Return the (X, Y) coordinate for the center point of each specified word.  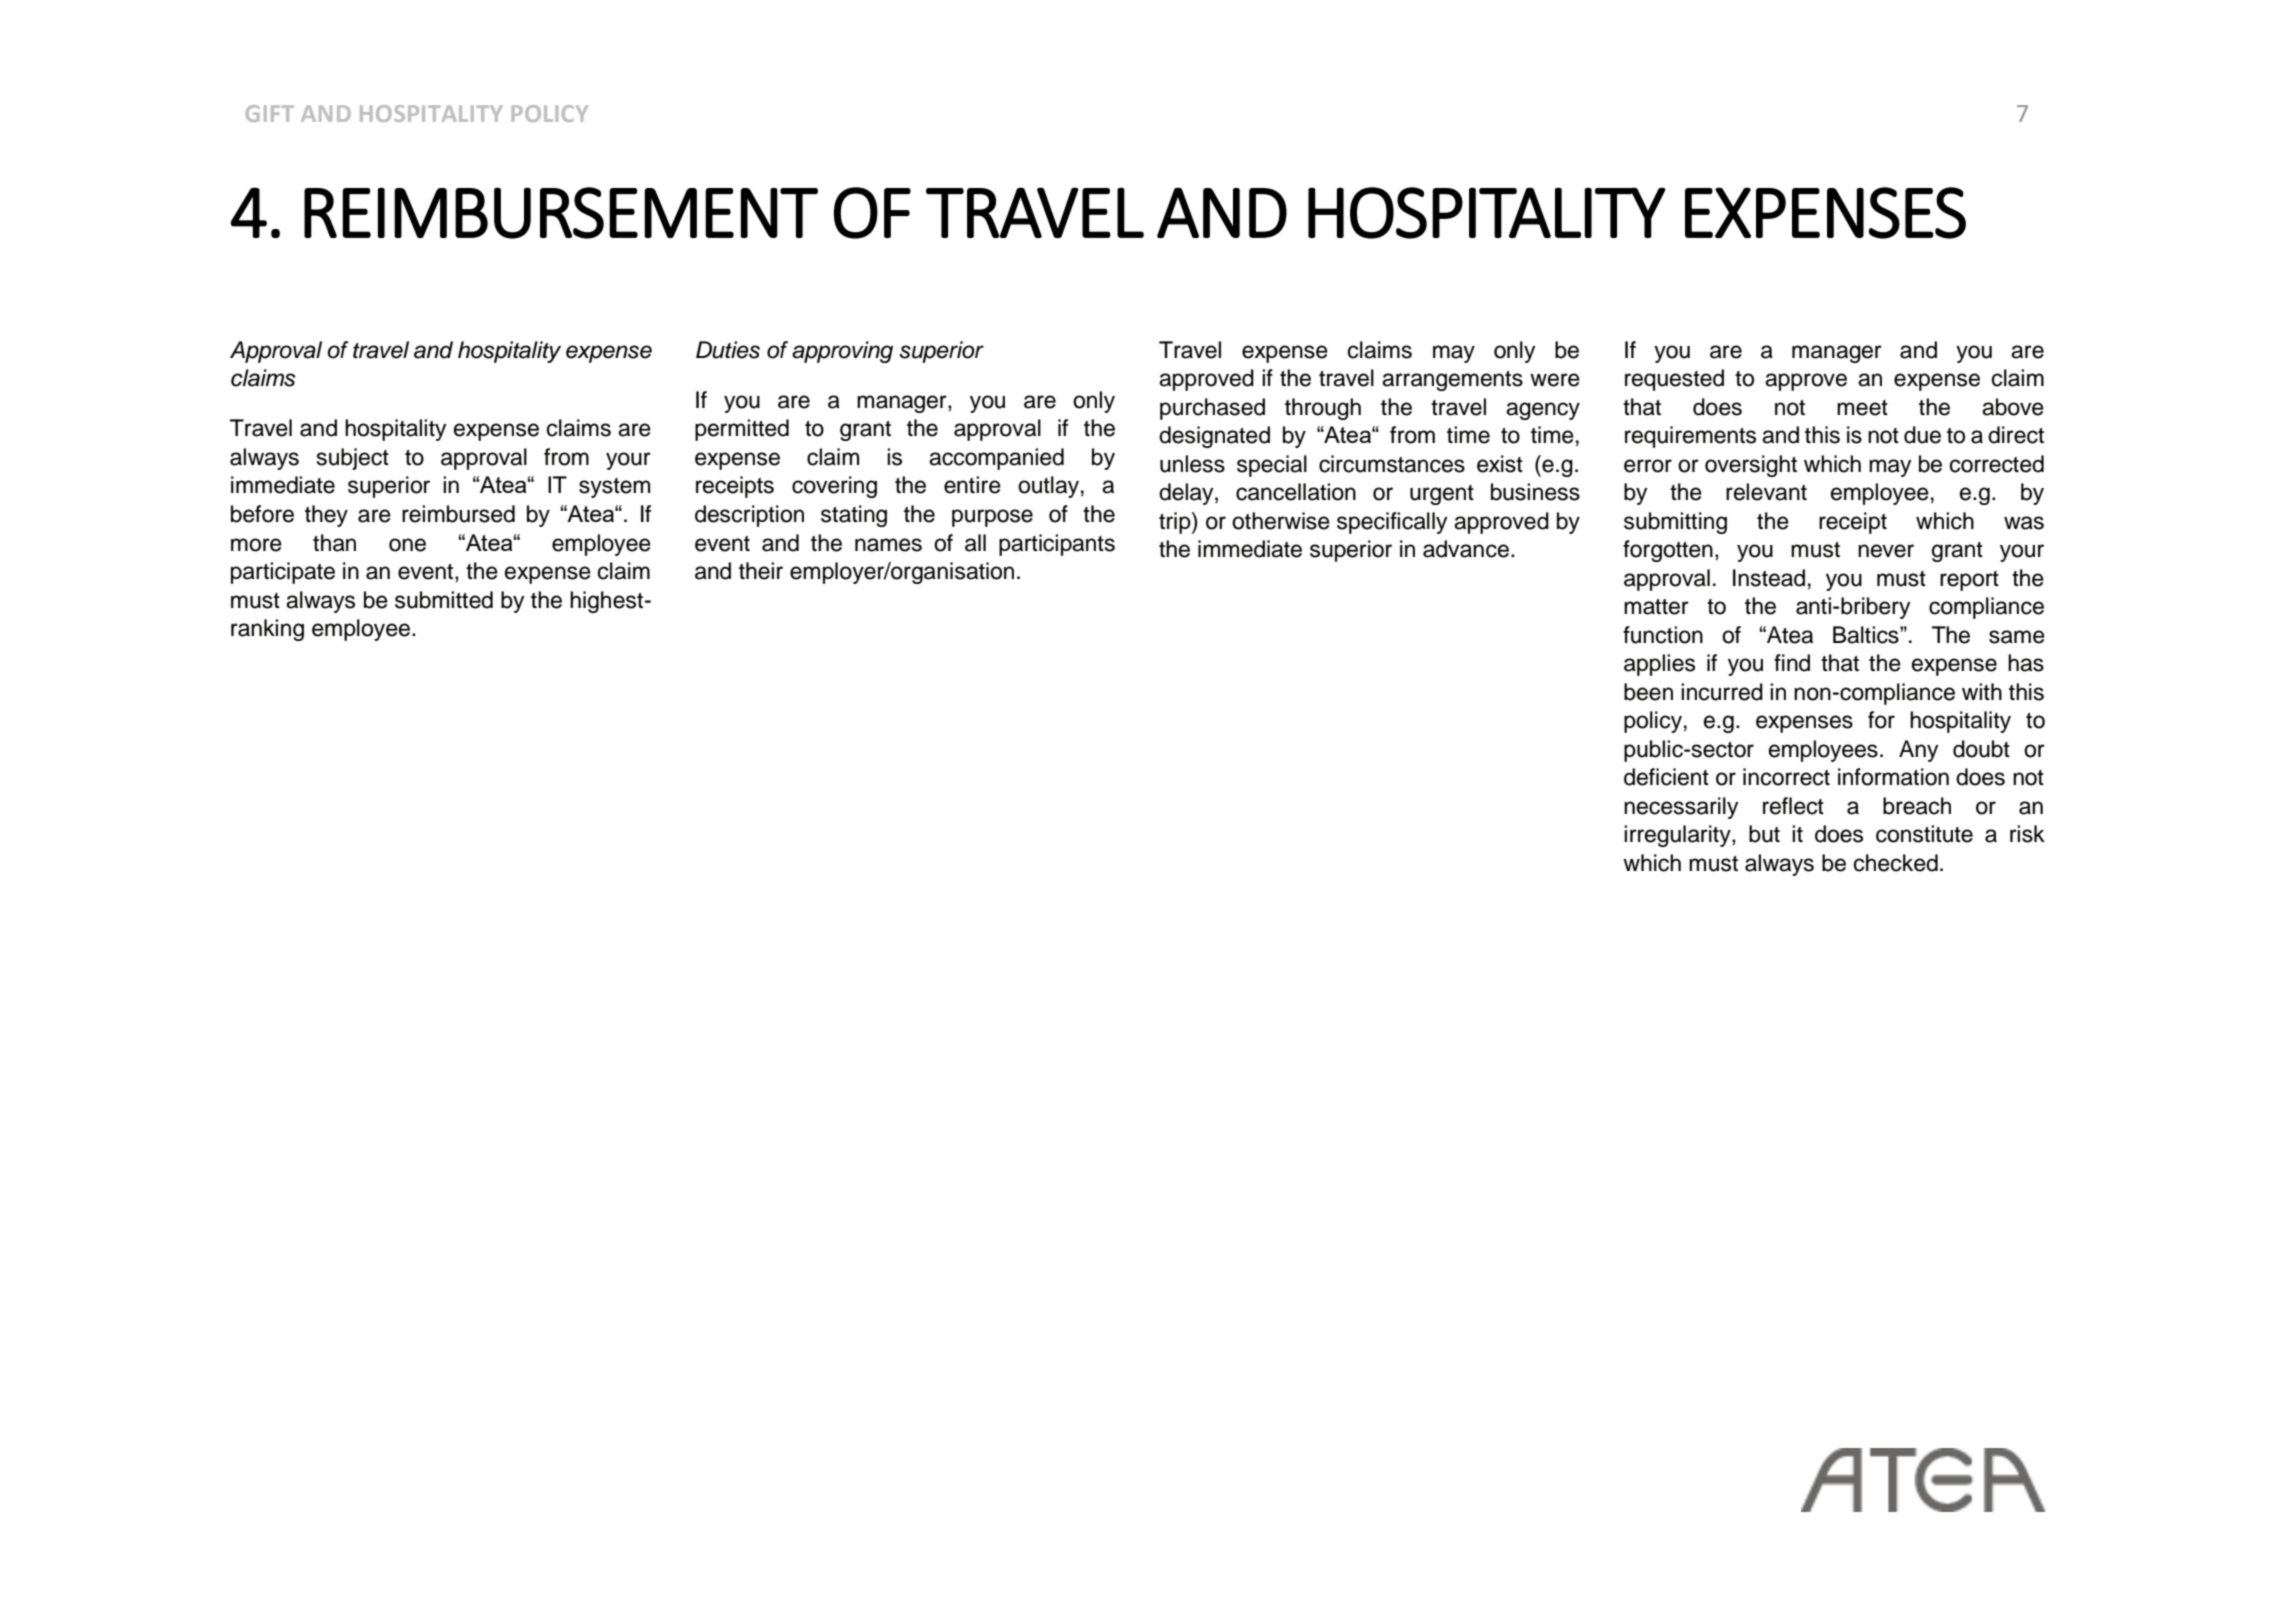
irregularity (1678, 836)
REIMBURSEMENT (561, 213)
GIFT (270, 113)
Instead (1769, 578)
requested (1674, 380)
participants (1057, 545)
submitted (444, 600)
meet (1862, 408)
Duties (728, 350)
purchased (1212, 409)
